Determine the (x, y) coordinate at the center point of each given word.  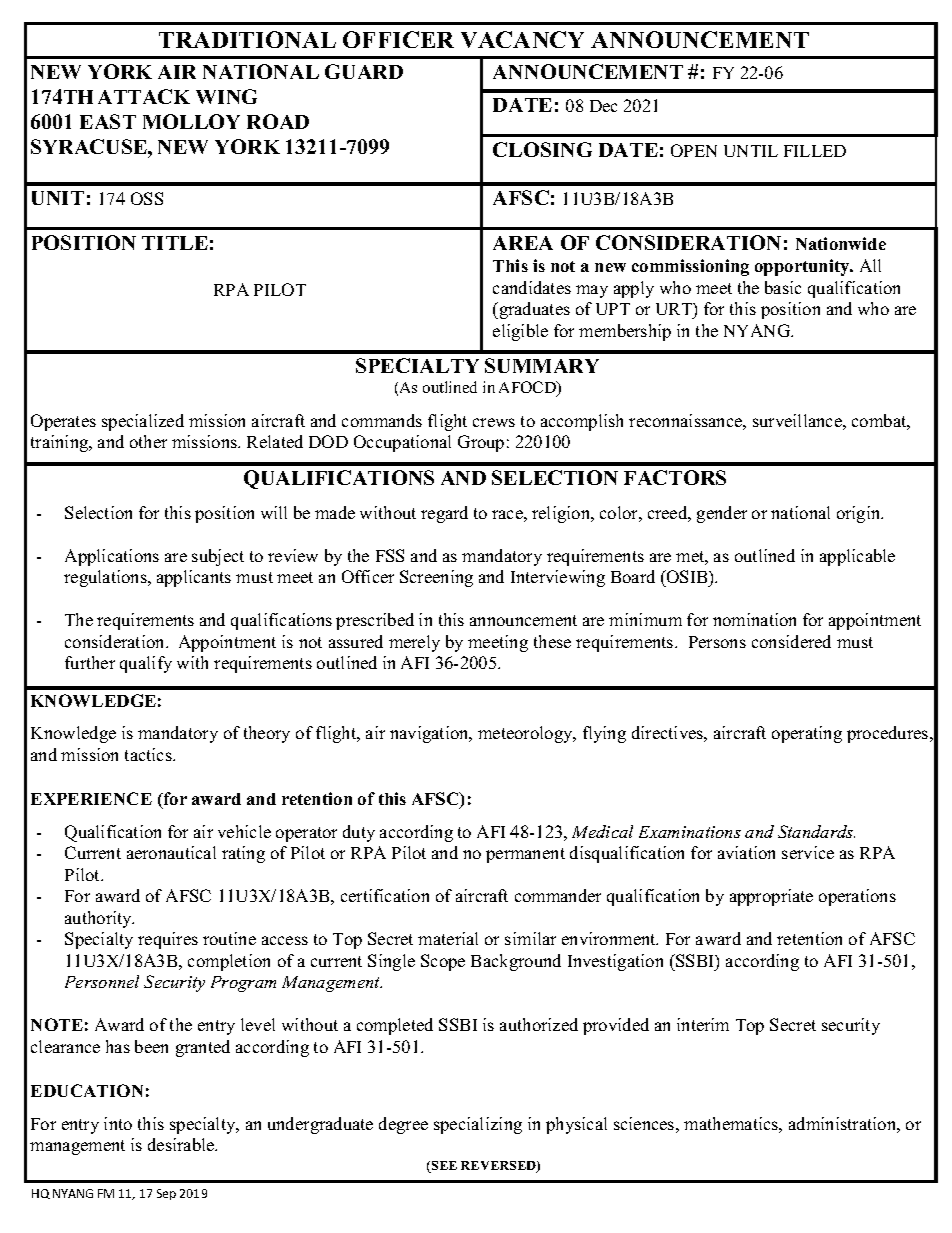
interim (703, 1024)
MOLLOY (191, 121)
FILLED (815, 151)
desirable (182, 1144)
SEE (443, 1167)
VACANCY (522, 39)
